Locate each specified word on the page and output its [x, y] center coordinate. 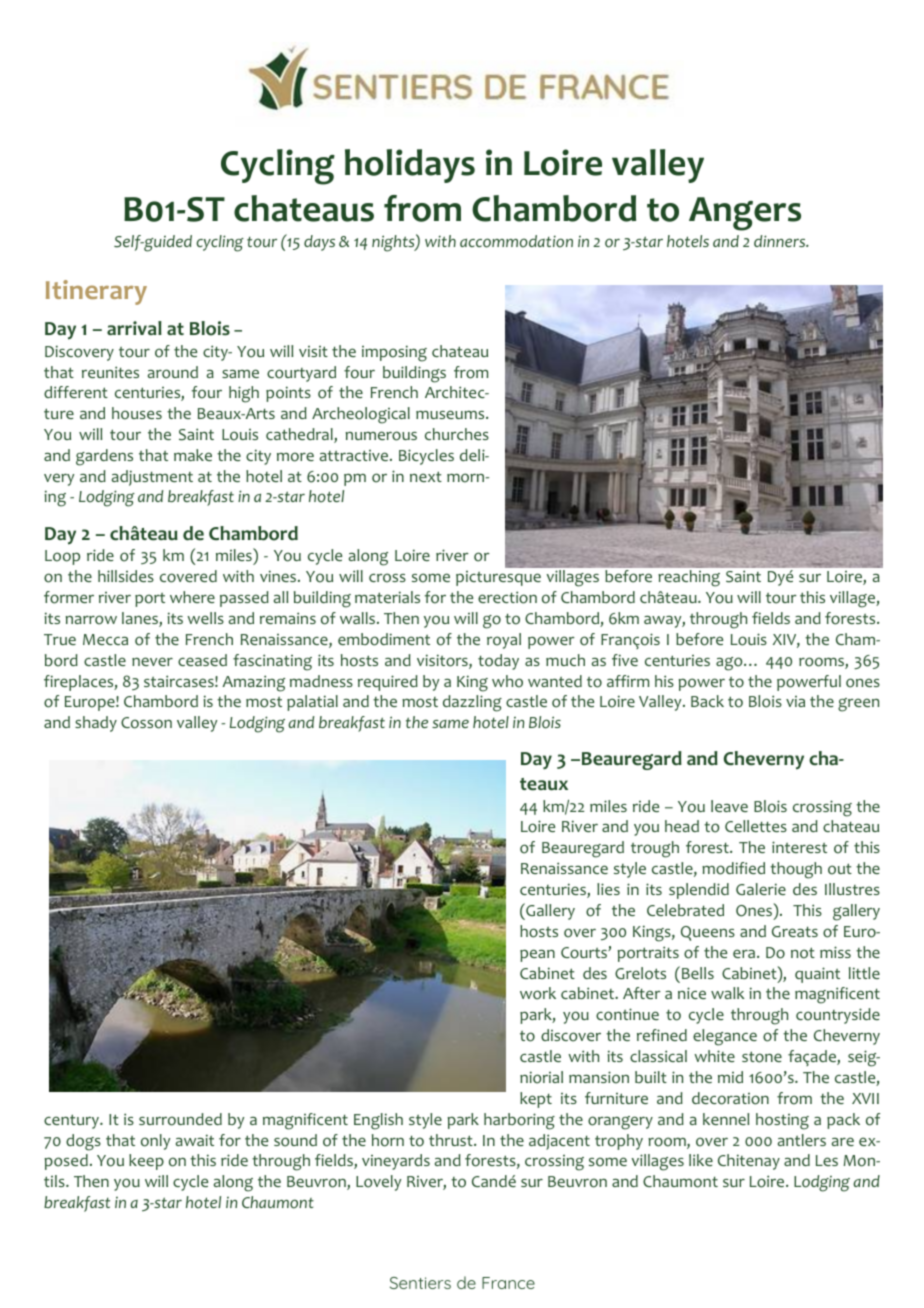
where [192, 597]
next [426, 476]
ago [730, 664]
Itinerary [96, 292]
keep [146, 1162]
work [538, 993]
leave [729, 806]
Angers [745, 214]
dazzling [472, 703]
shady [96, 724]
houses [137, 413]
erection [507, 597]
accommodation [516, 241]
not [803, 953]
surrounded [180, 1119]
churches [457, 434]
